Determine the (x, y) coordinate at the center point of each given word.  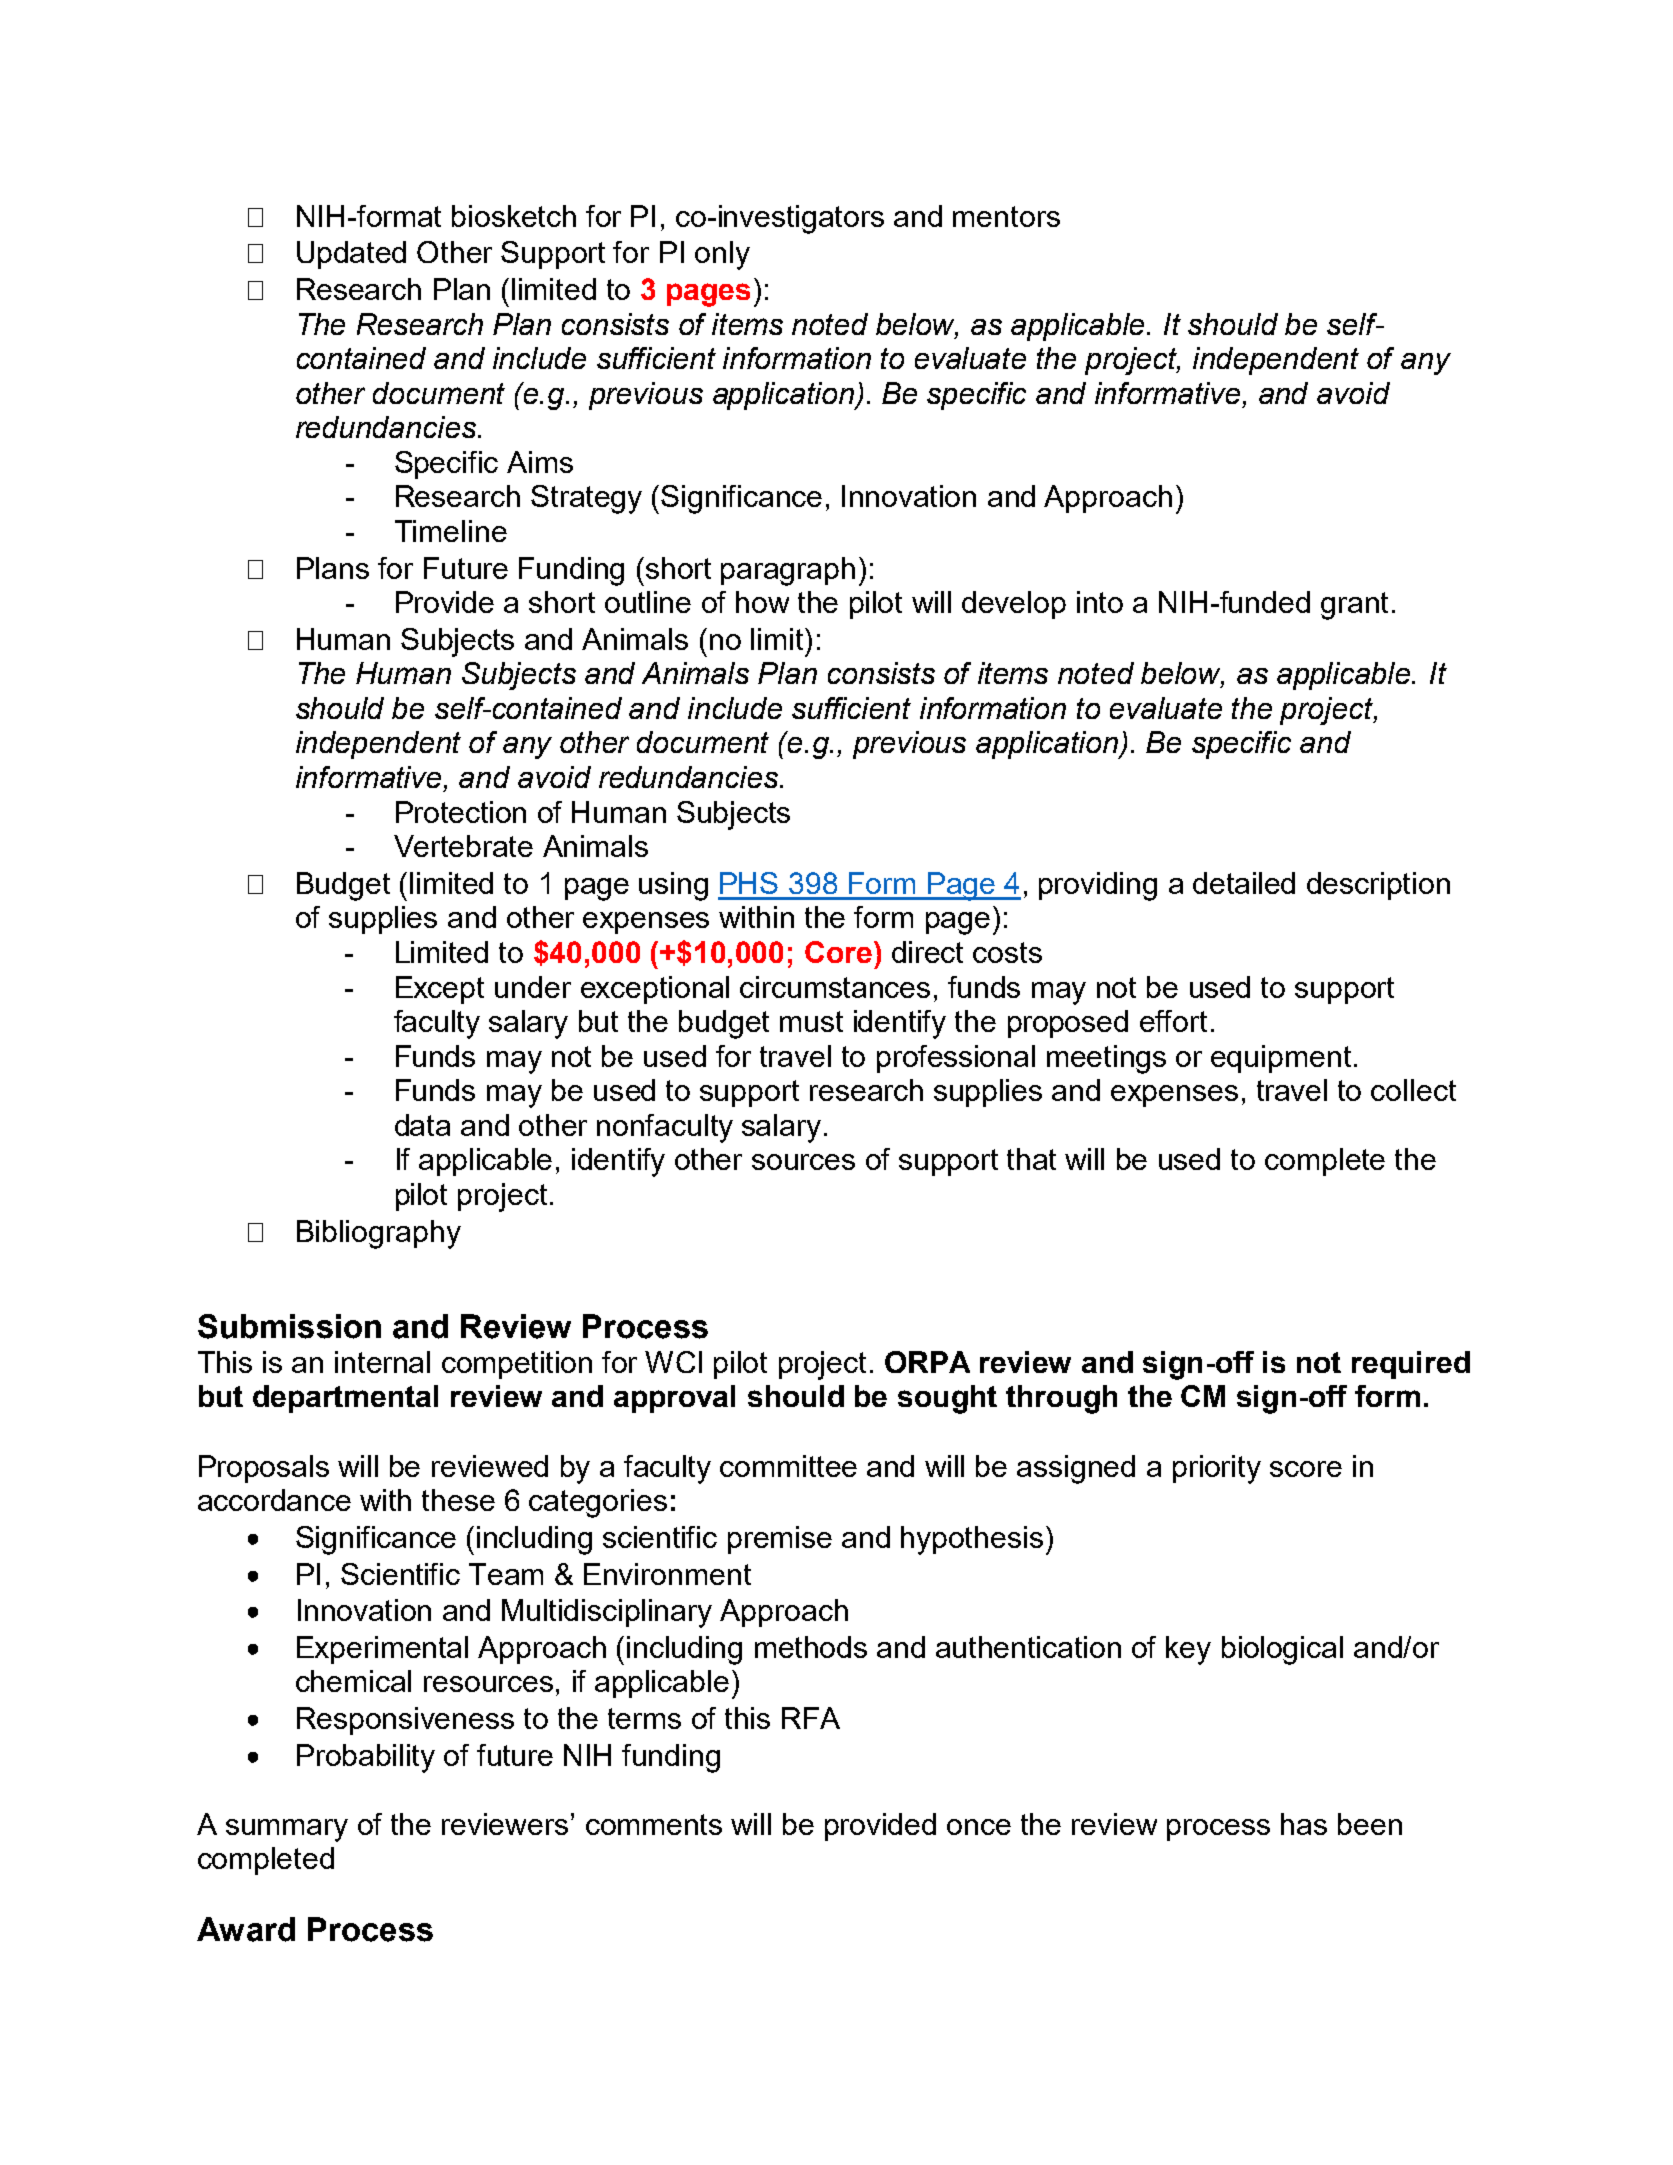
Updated (351, 255)
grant (1354, 606)
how (762, 602)
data (422, 1125)
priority (1217, 1469)
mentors (1006, 216)
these (458, 1500)
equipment (1281, 1059)
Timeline (451, 531)
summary (287, 1830)
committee (788, 1466)
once (979, 1827)
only (722, 255)
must (811, 1021)
